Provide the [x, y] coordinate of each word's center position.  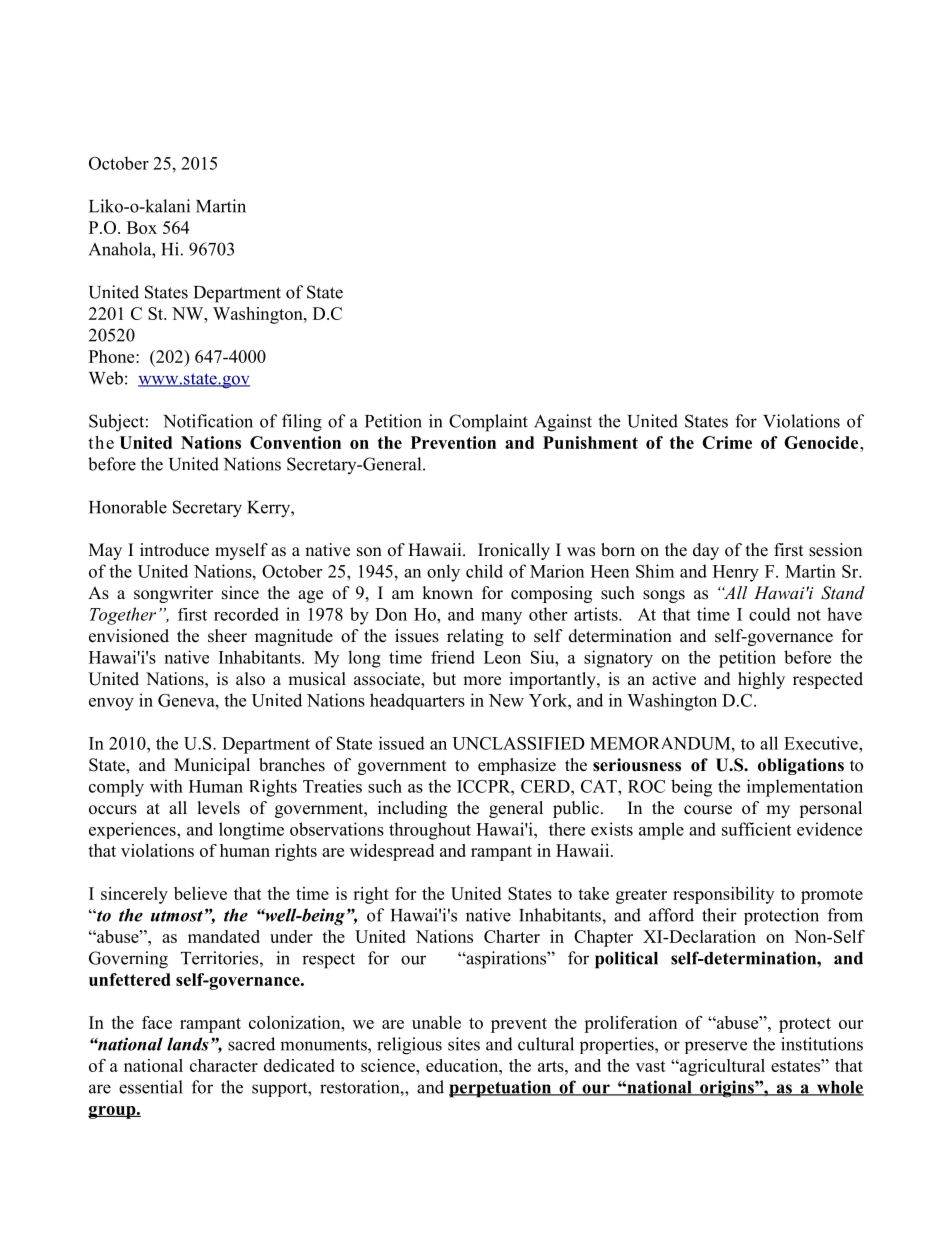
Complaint [488, 423]
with [166, 786]
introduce [174, 550]
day [706, 551]
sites [464, 1044]
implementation [805, 788]
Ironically [514, 551]
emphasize [517, 766]
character [224, 1065]
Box [142, 227]
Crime [727, 442]
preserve [716, 1047]
